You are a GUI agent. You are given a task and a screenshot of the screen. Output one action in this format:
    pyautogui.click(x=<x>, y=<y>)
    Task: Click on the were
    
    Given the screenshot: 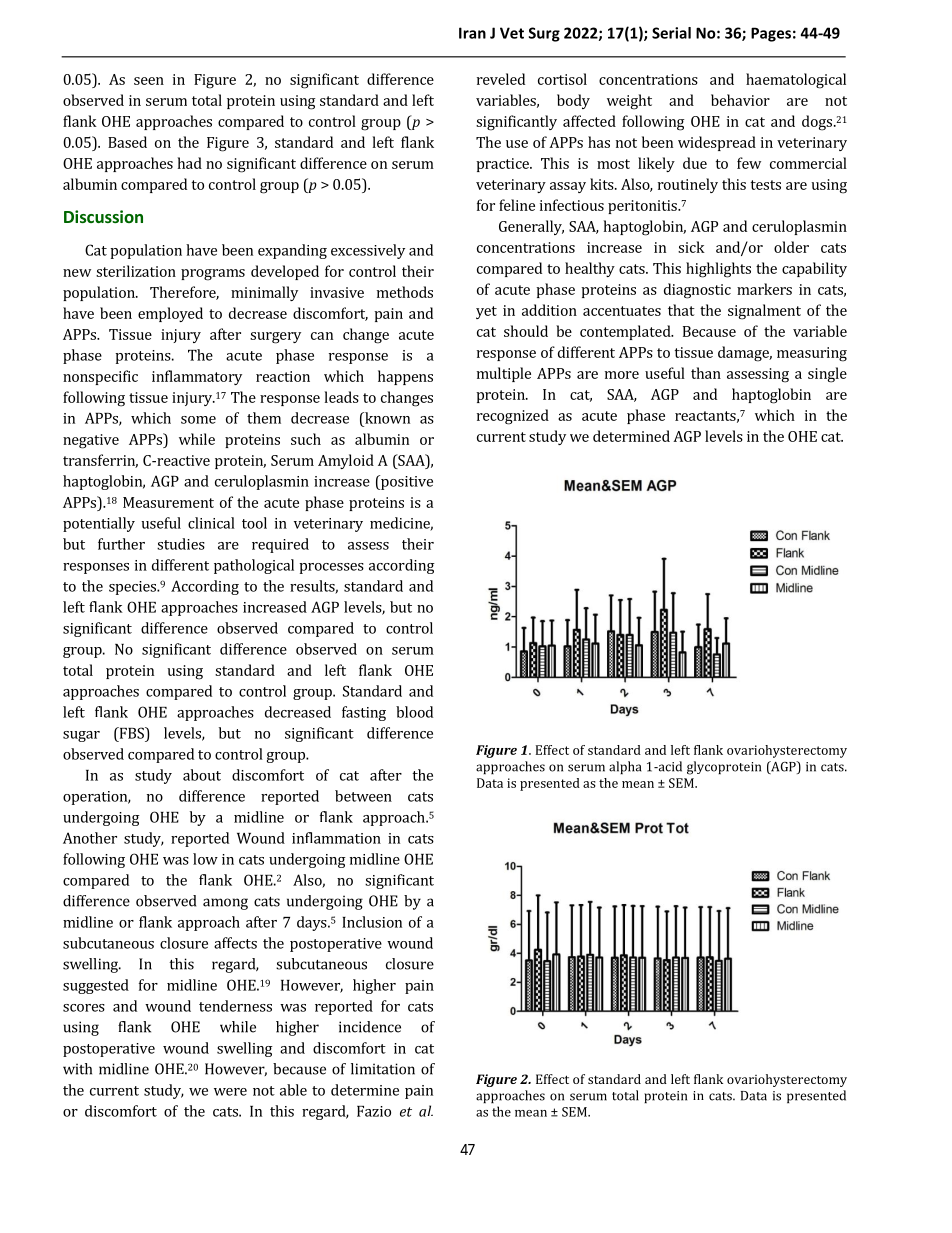 What is the action you would take?
    pyautogui.click(x=230, y=1092)
